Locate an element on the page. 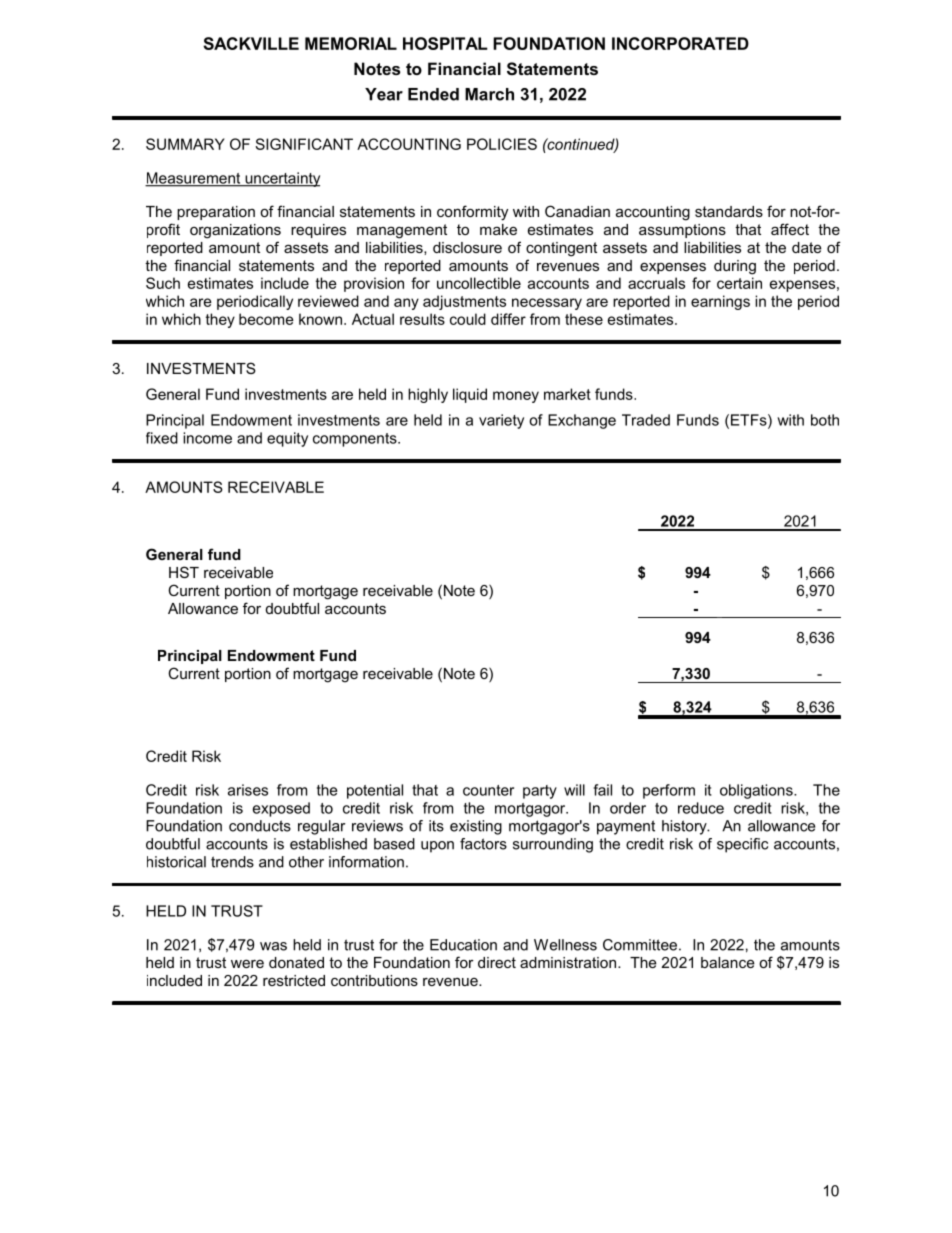  March is located at coordinates (489, 94).
